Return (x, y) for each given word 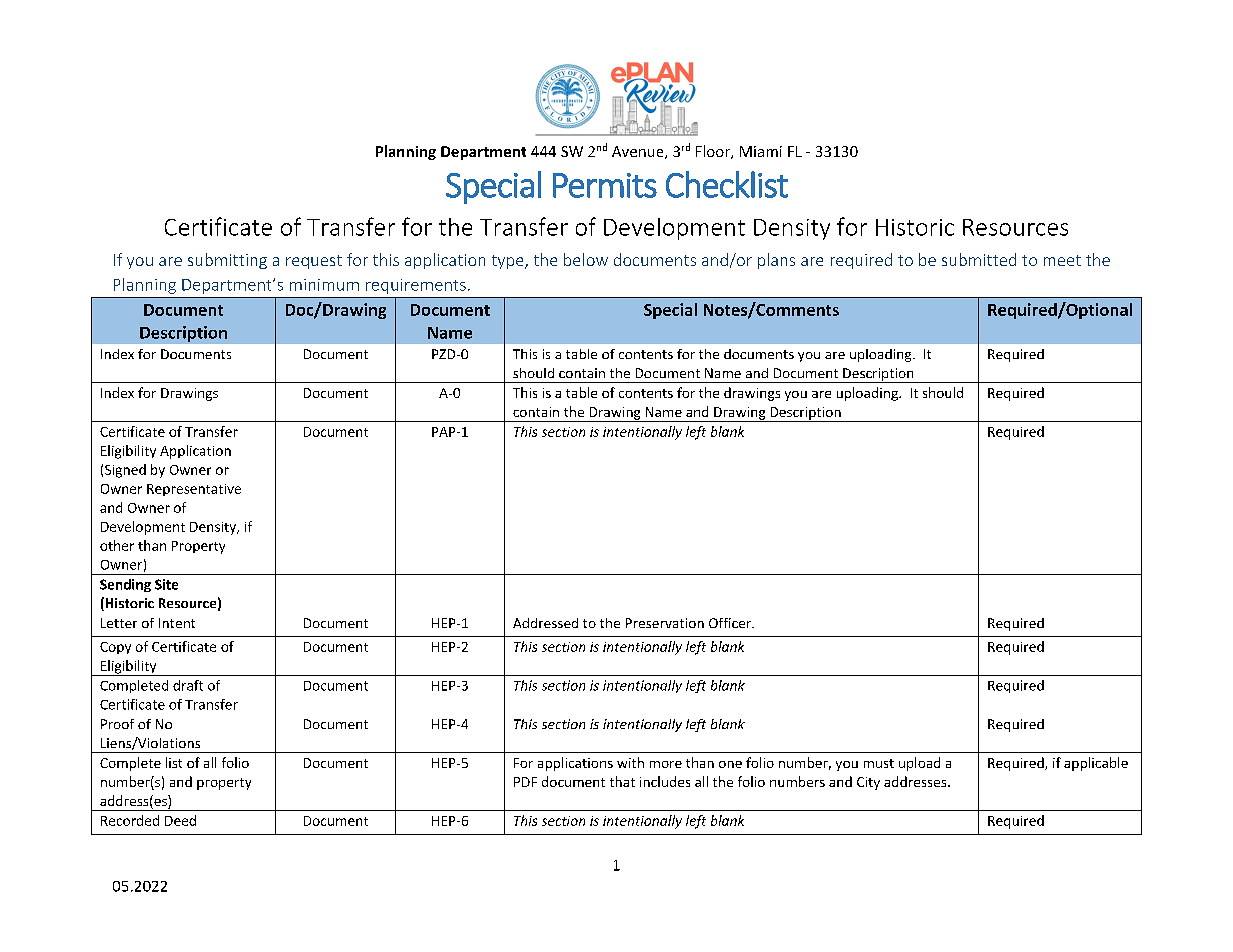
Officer (731, 623)
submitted (979, 259)
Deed (180, 820)
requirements (416, 286)
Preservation (665, 623)
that (622, 781)
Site (166, 584)
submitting (227, 261)
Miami (761, 151)
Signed (125, 471)
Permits (605, 185)
